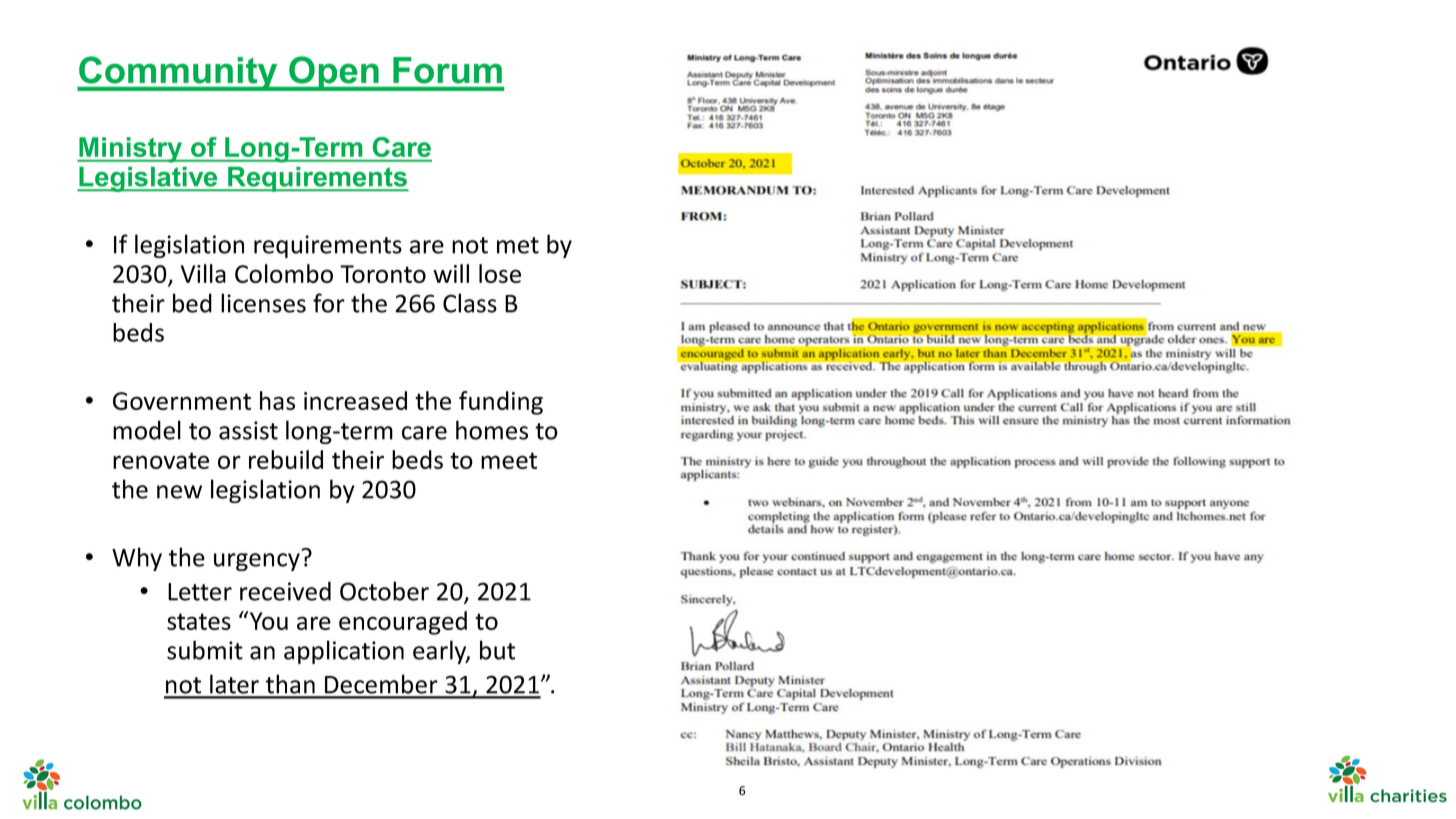  What do you see at coordinates (178, 73) in the screenshot?
I see `Community` at bounding box center [178, 73].
